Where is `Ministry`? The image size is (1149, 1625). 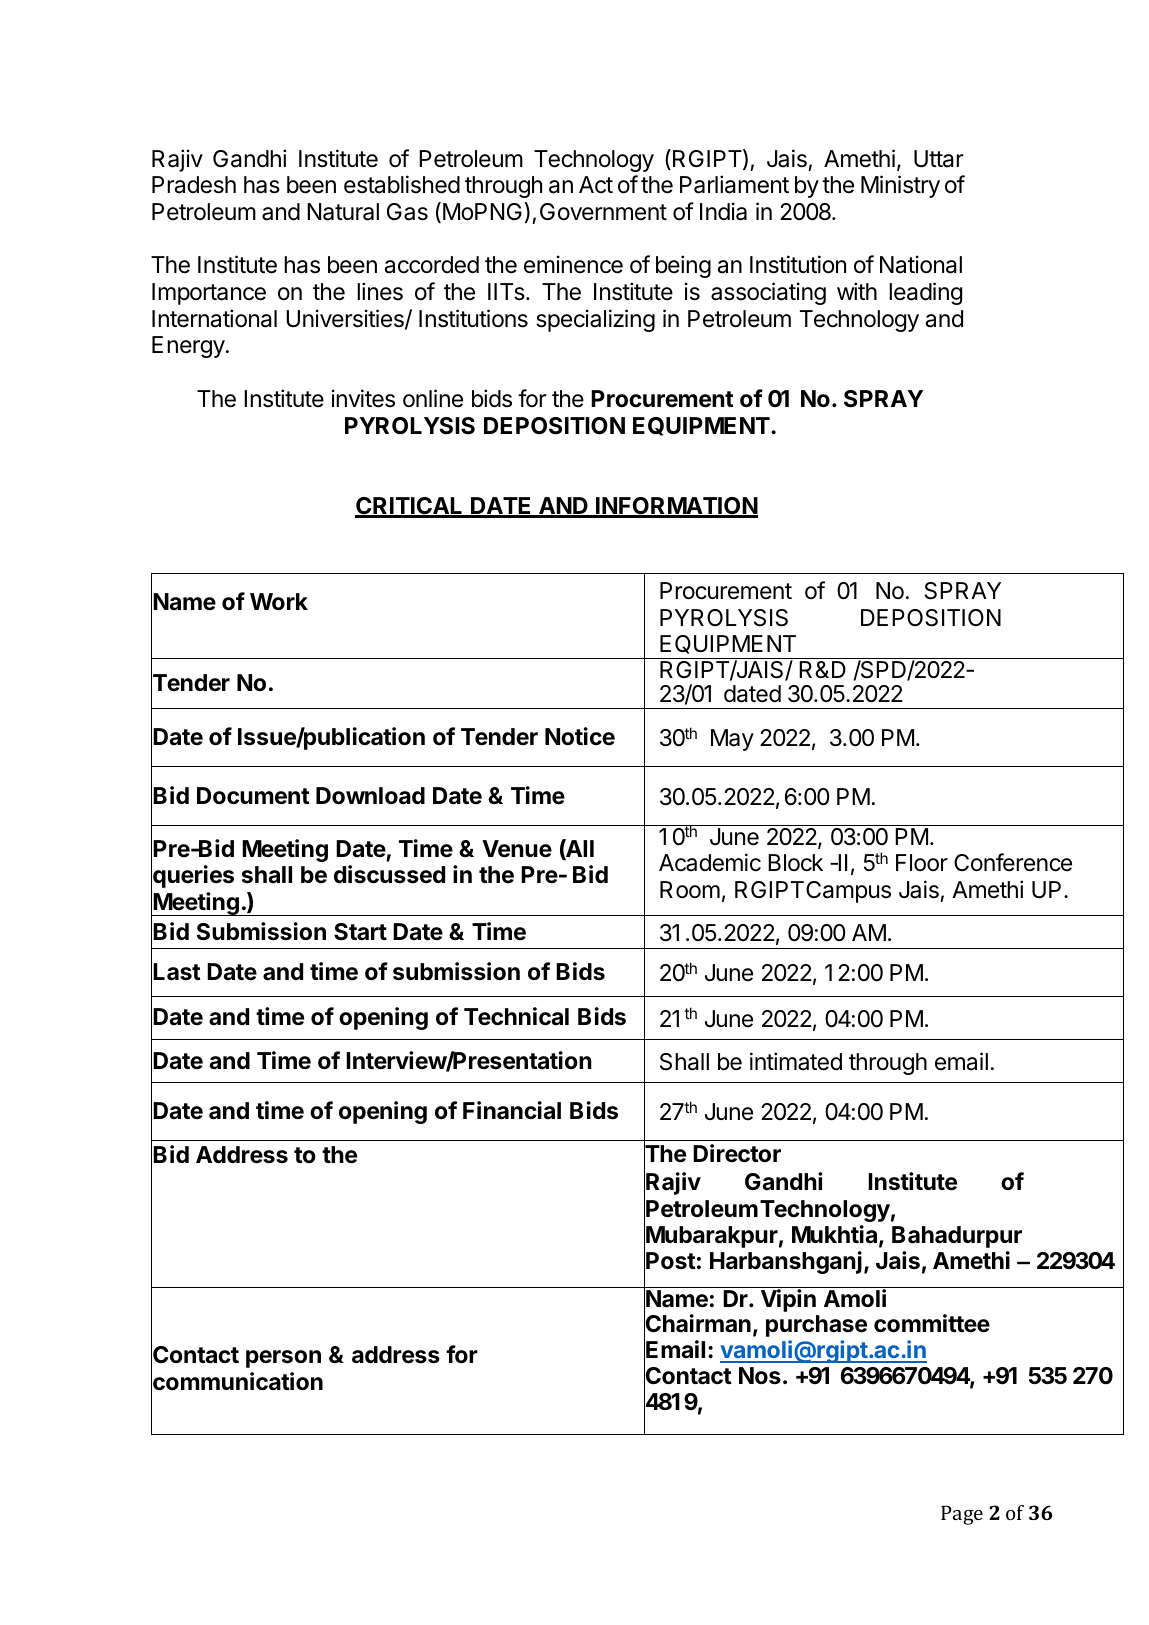
Ministry is located at coordinates (900, 186).
